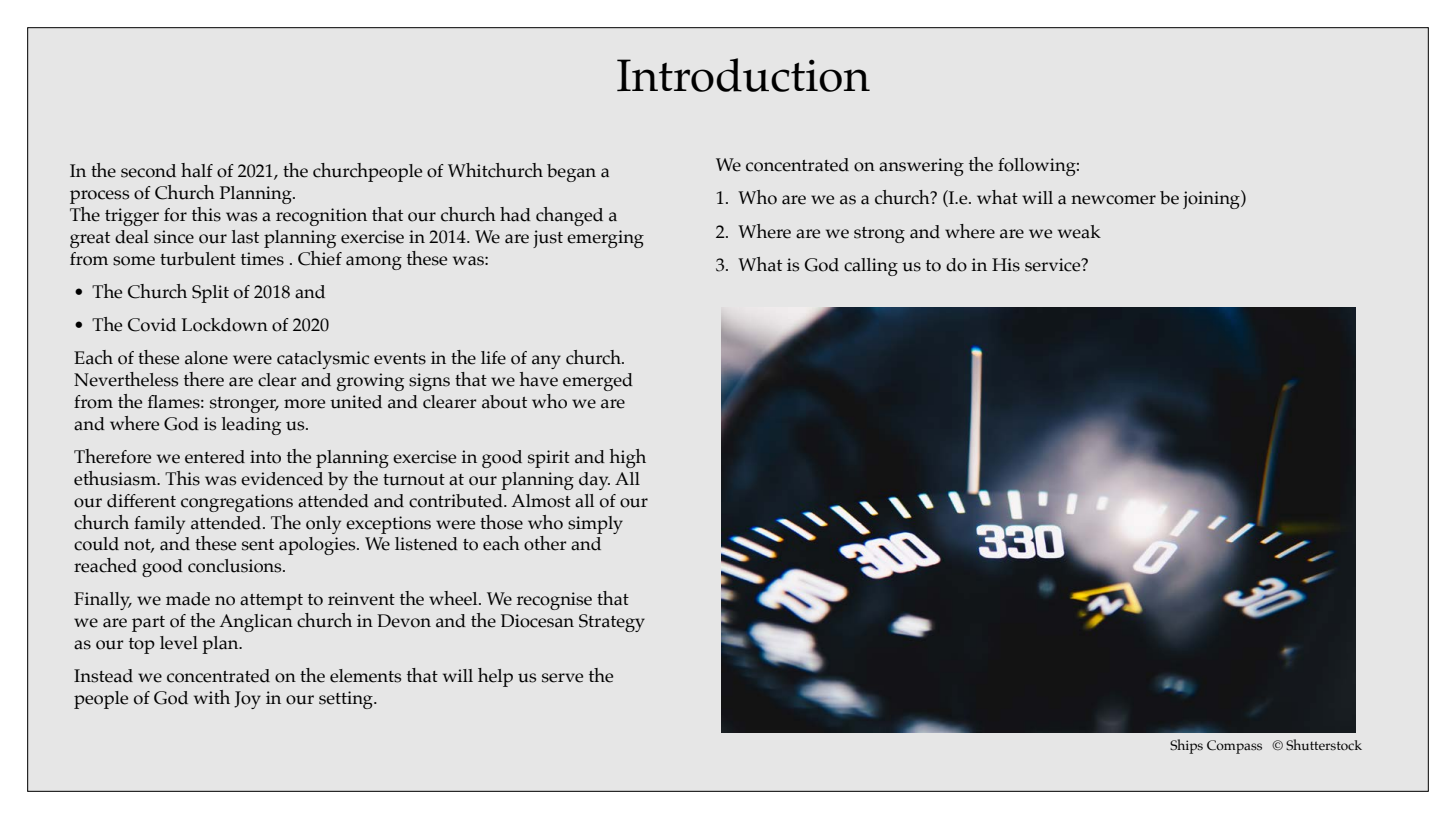 Image resolution: width=1456 pixels, height=819 pixels. What do you see at coordinates (562, 678) in the screenshot?
I see `serve` at bounding box center [562, 678].
